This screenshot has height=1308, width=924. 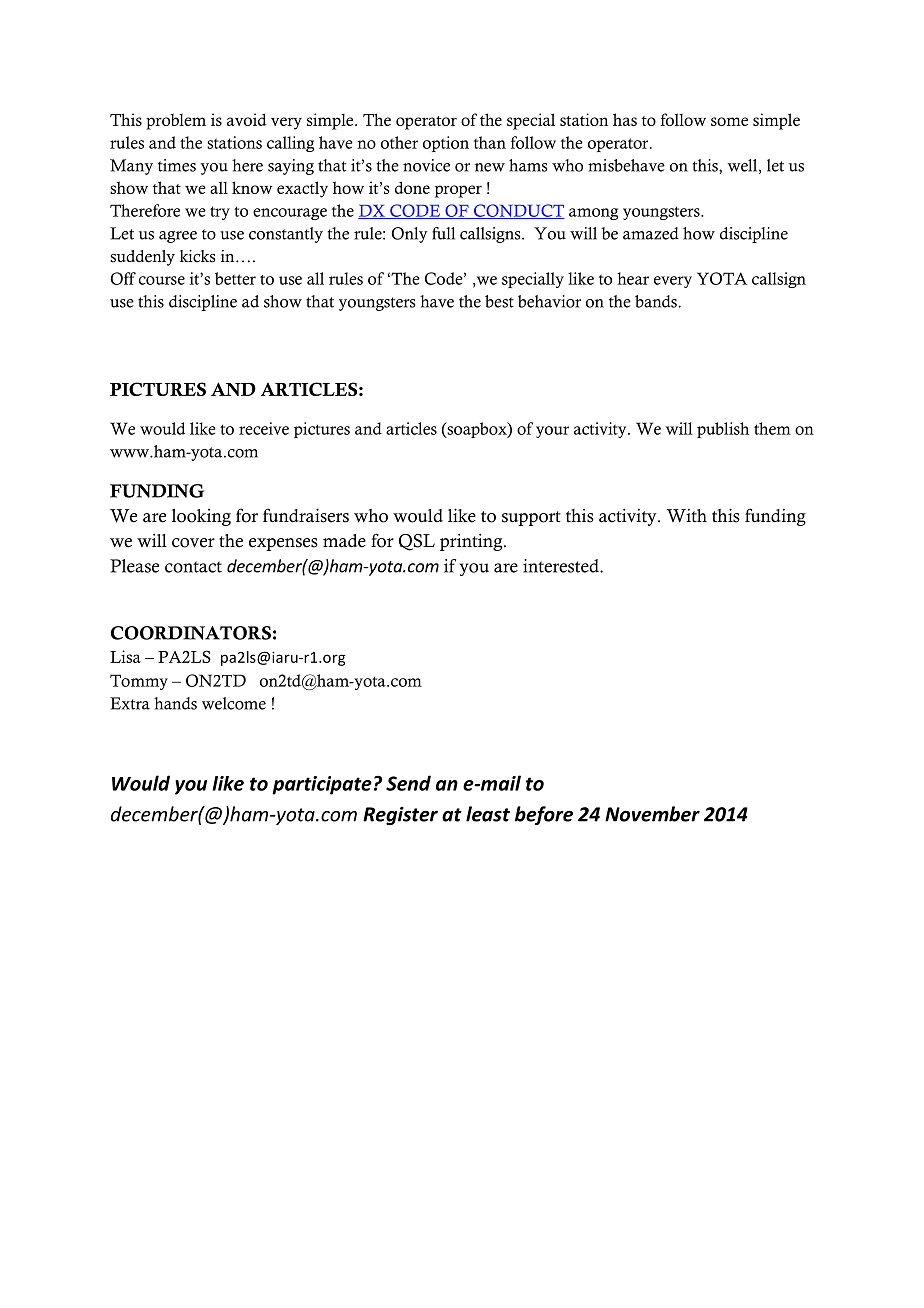 I want to click on problem, so click(x=176, y=122).
